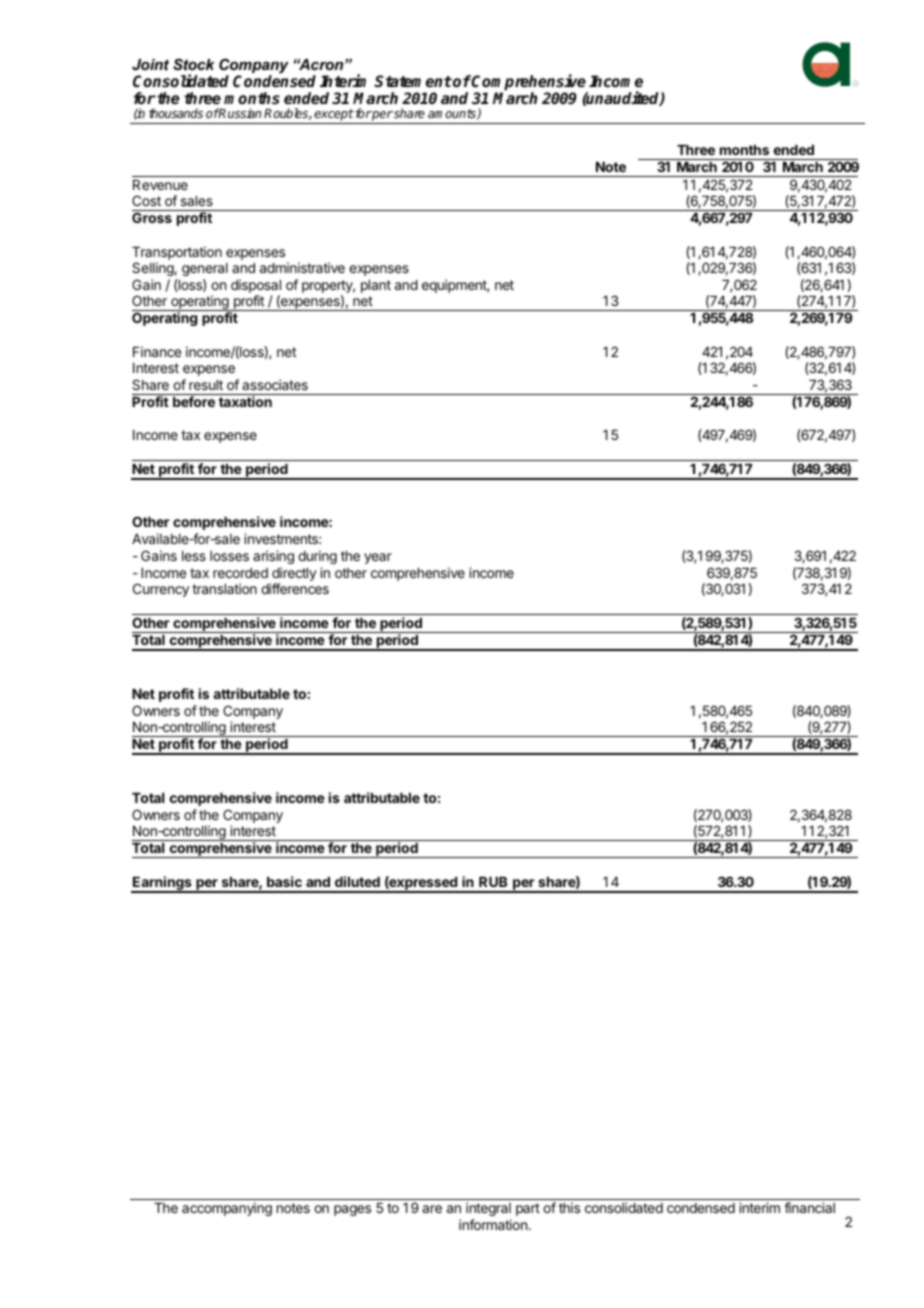  What do you see at coordinates (413, 81) in the document?
I see `Statement` at bounding box center [413, 81].
